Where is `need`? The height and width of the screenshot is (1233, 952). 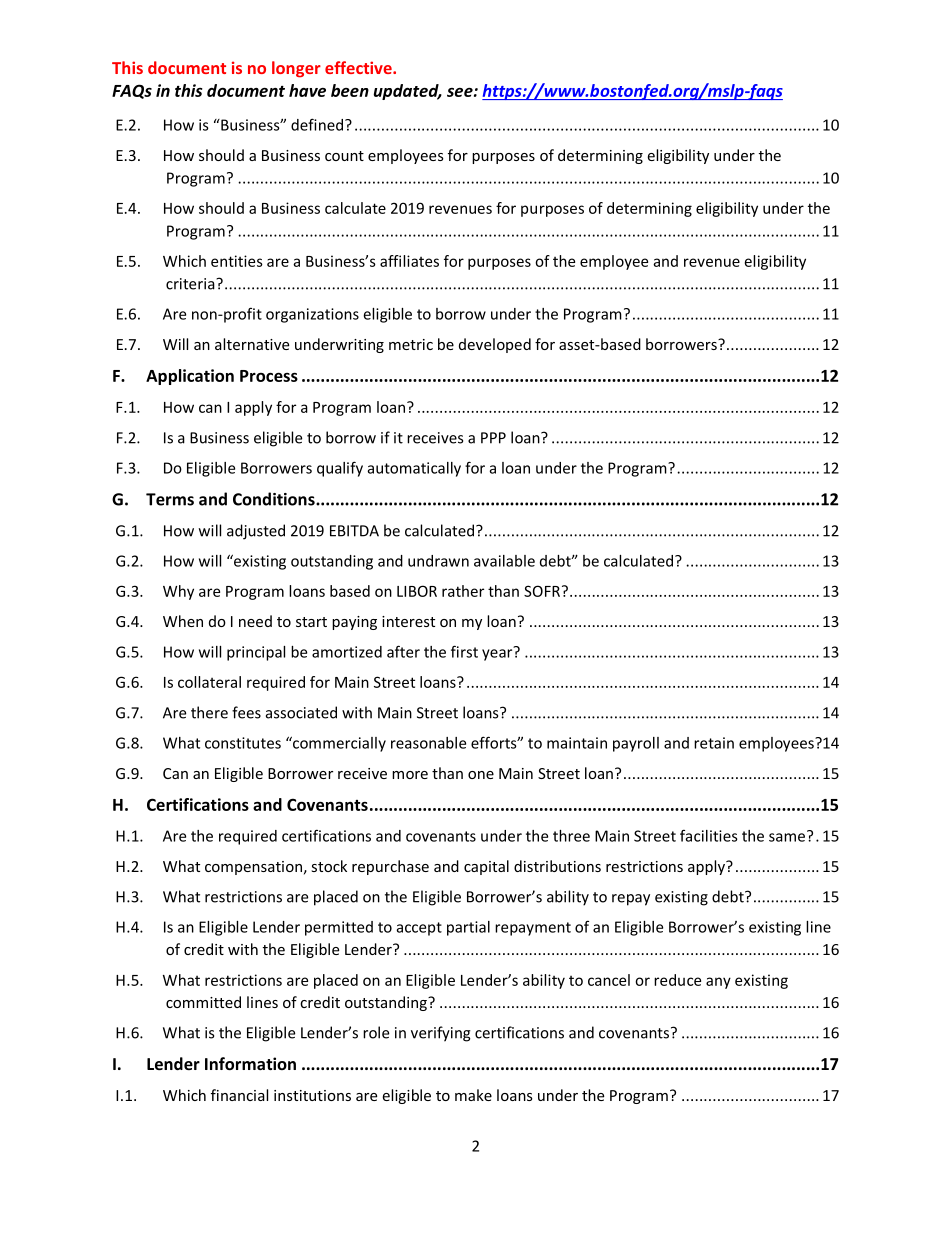
need is located at coordinates (255, 621).
